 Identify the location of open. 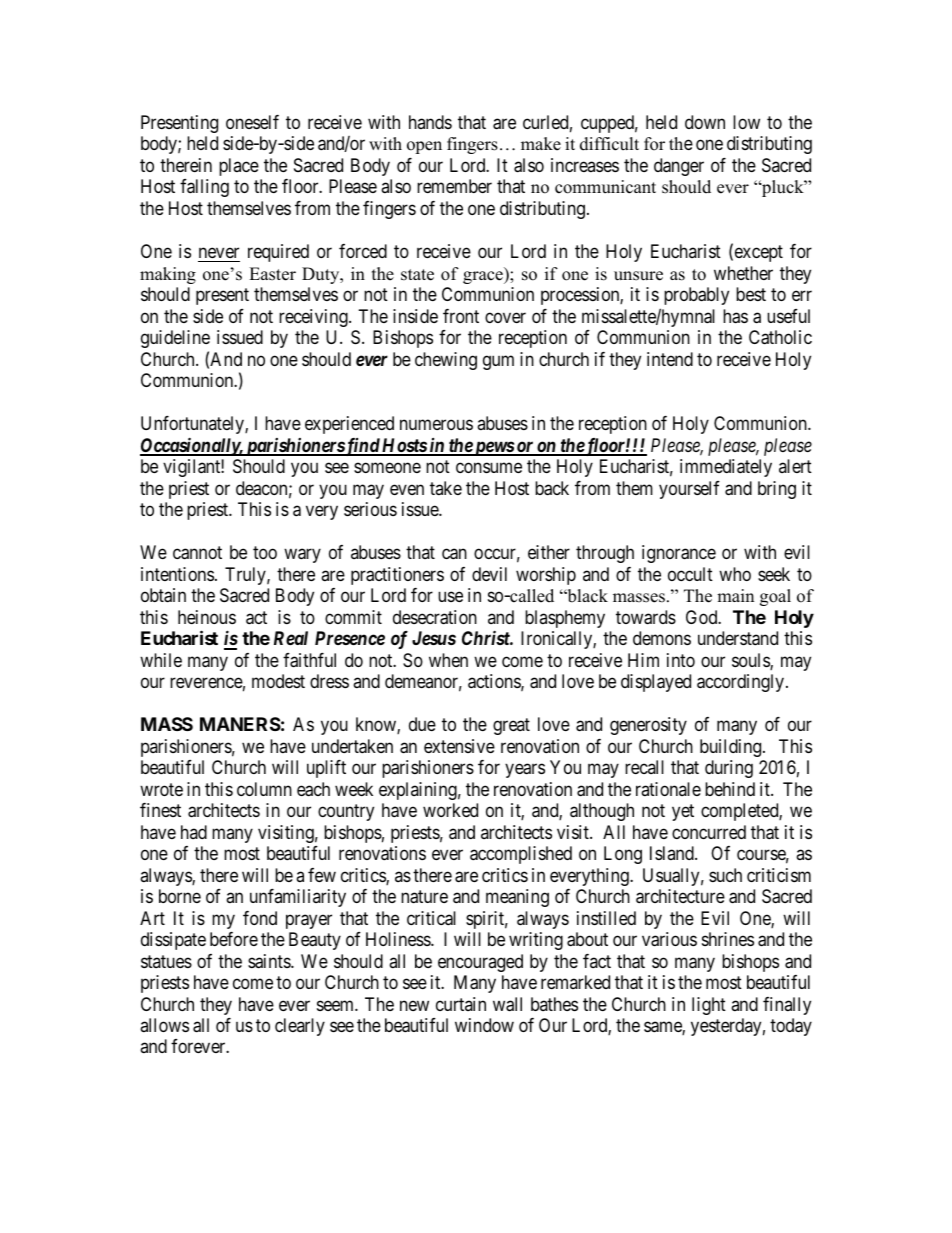
(424, 147).
